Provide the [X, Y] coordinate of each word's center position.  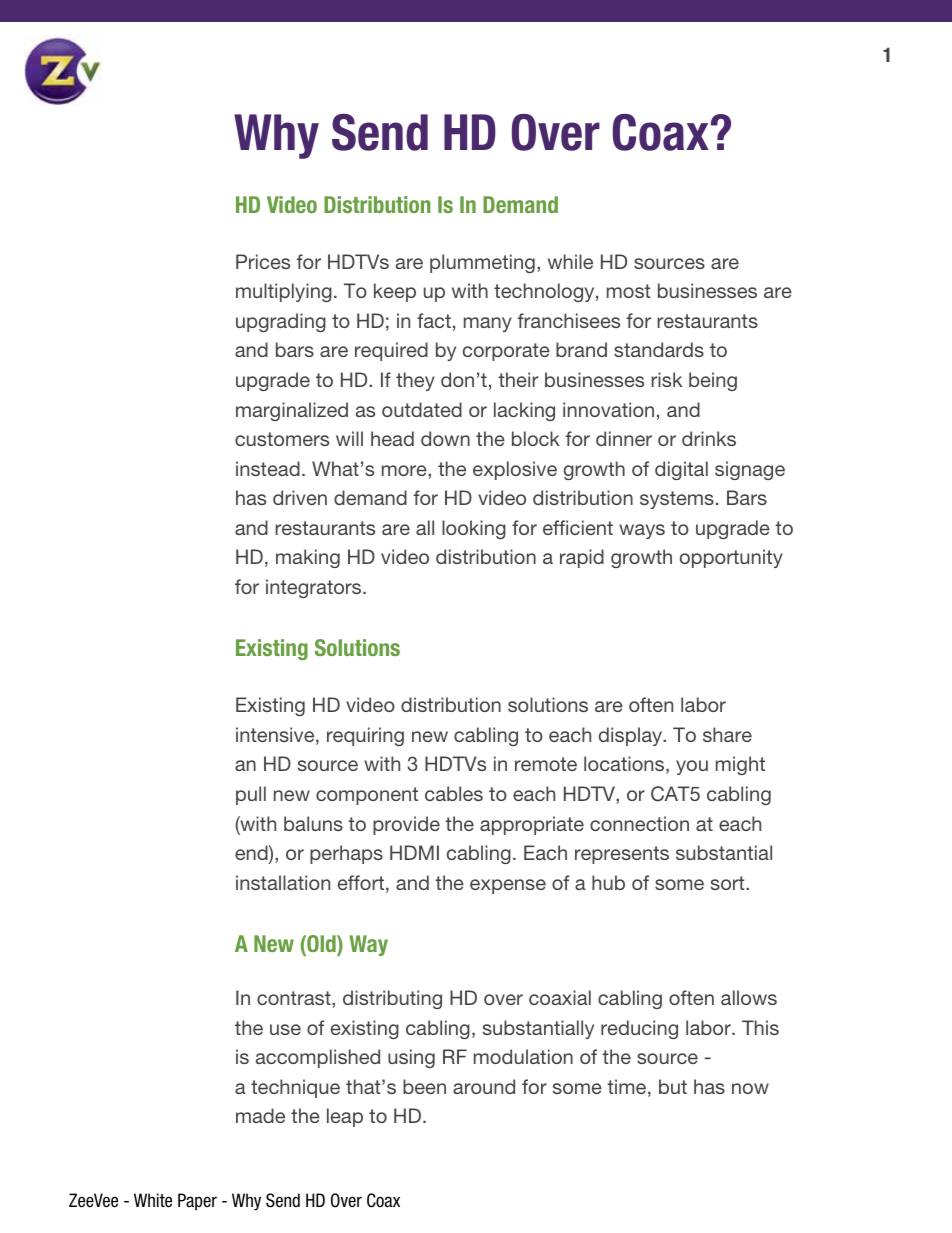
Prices [263, 261]
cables [454, 793]
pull [251, 795]
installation [283, 882]
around [484, 1086]
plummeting [482, 263]
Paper [197, 1202]
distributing [392, 999]
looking [474, 529]
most [629, 291]
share [727, 734]
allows [749, 997]
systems [677, 500]
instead [268, 468]
